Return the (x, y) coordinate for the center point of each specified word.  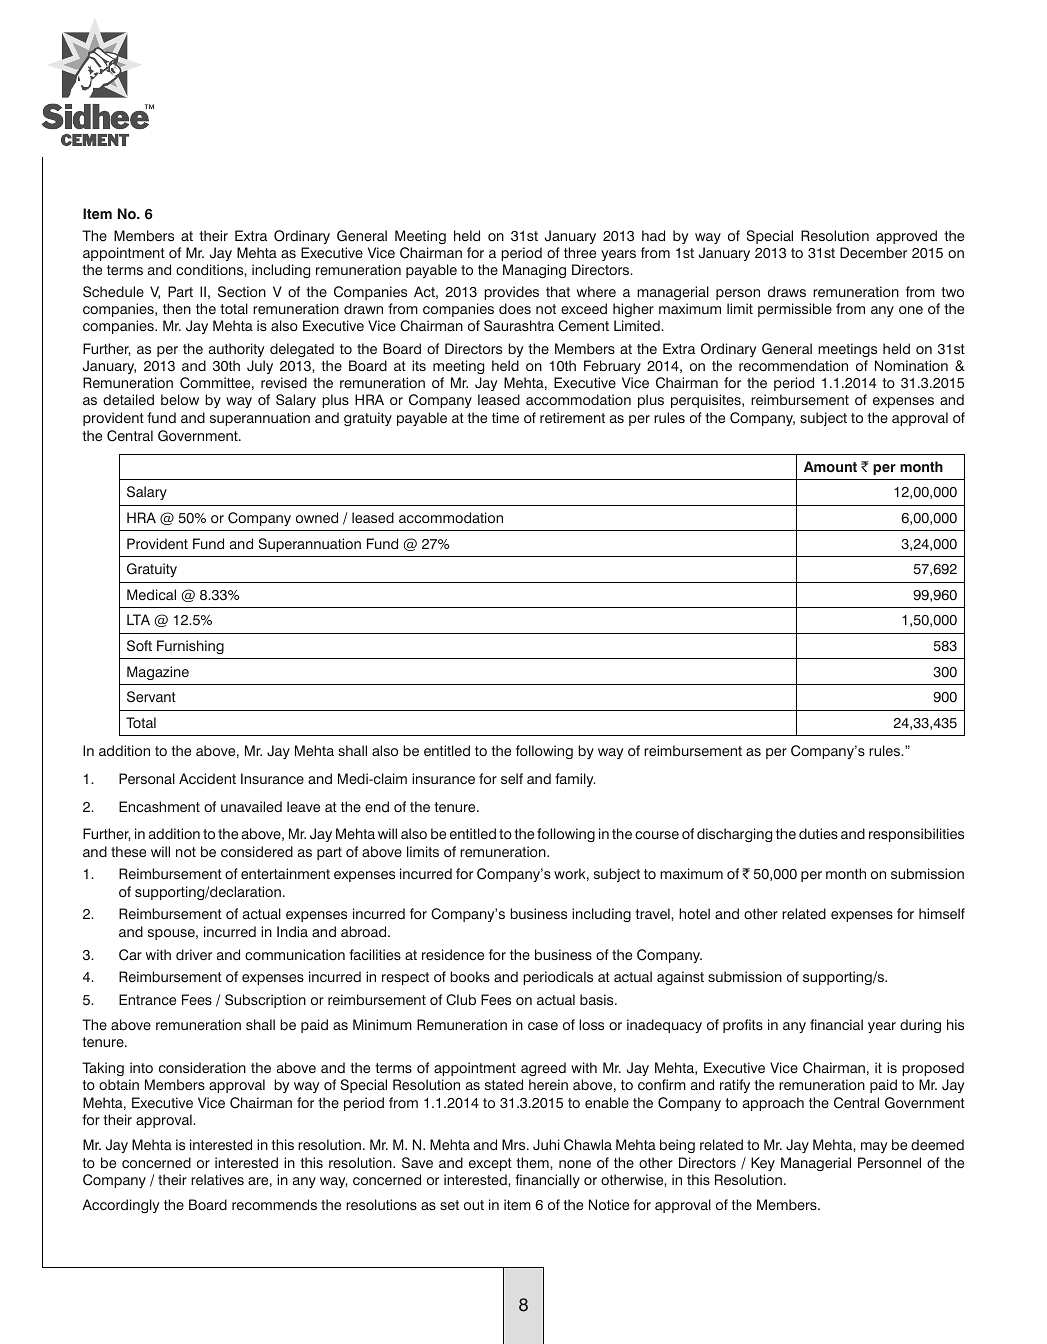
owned (317, 518)
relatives (217, 1180)
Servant (151, 697)
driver (194, 955)
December (873, 253)
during (920, 1026)
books (470, 976)
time (505, 418)
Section (242, 292)
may (874, 1147)
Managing (534, 271)
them (533, 1162)
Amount (830, 467)
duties (818, 833)
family (575, 780)
